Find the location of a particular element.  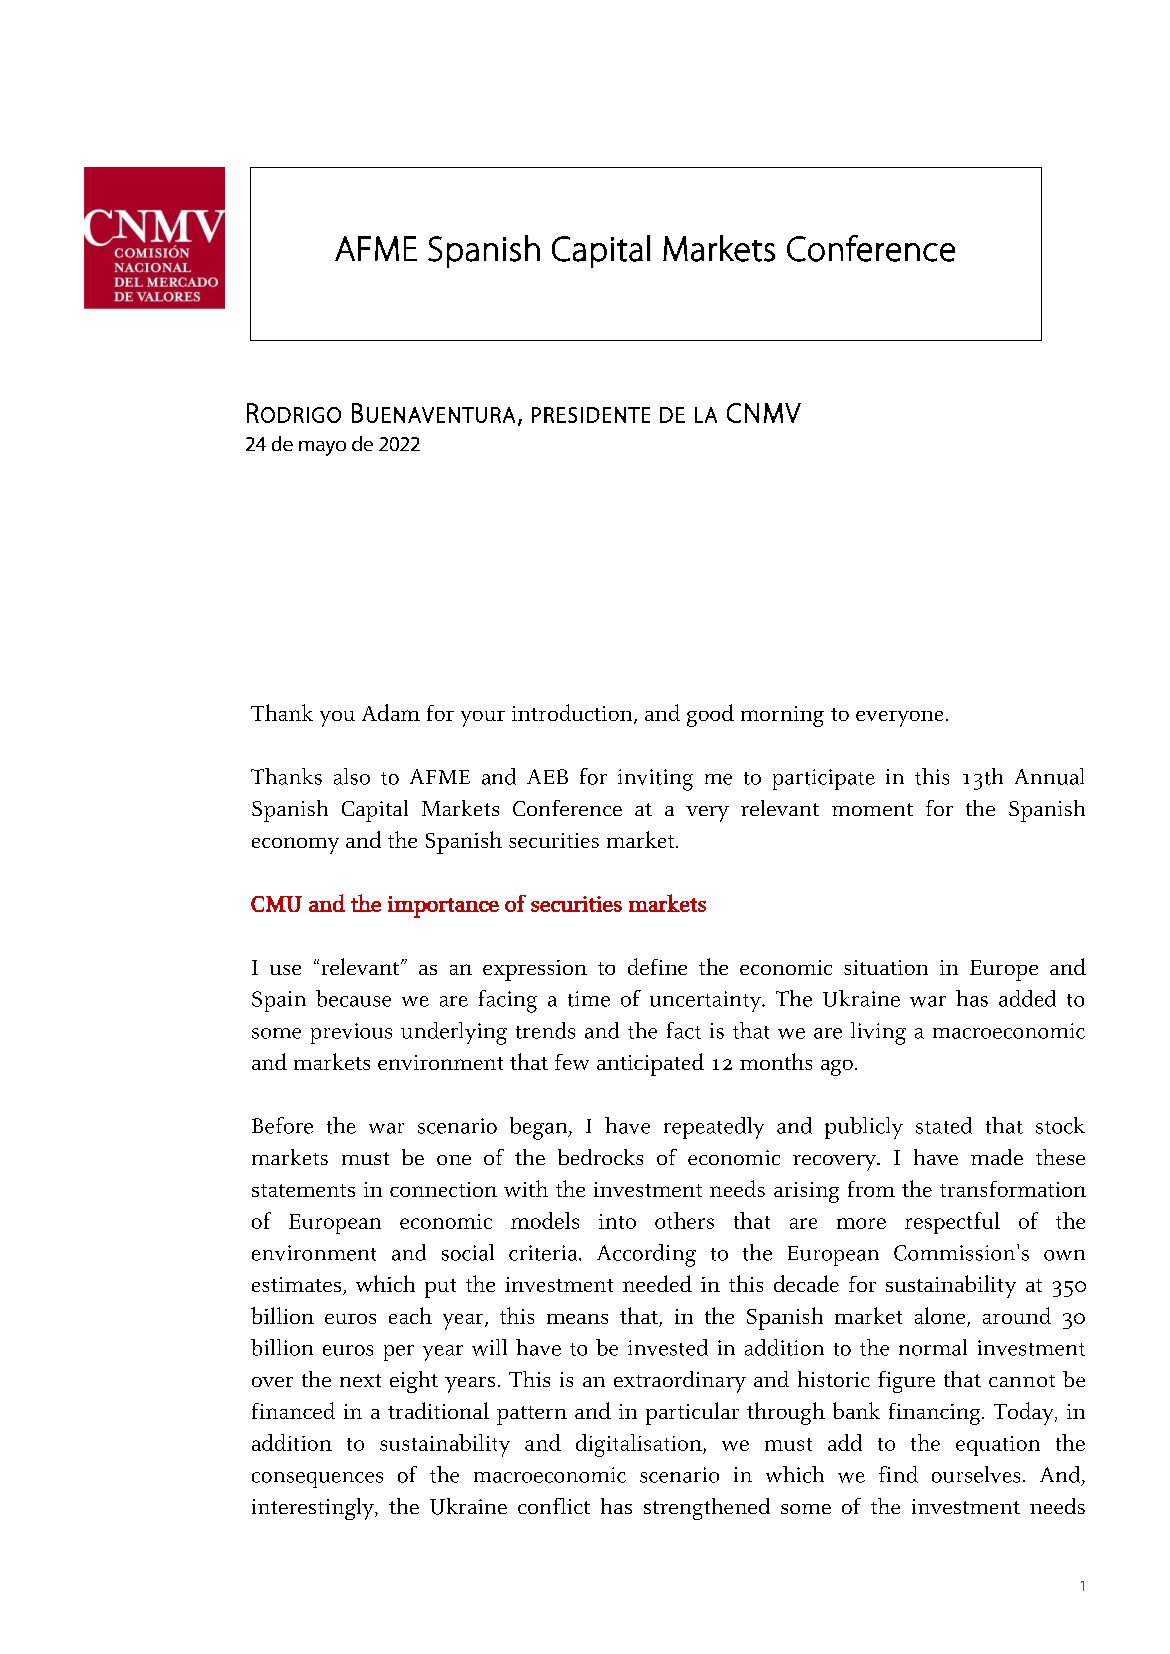

PRESIDENTE is located at coordinates (591, 415).
